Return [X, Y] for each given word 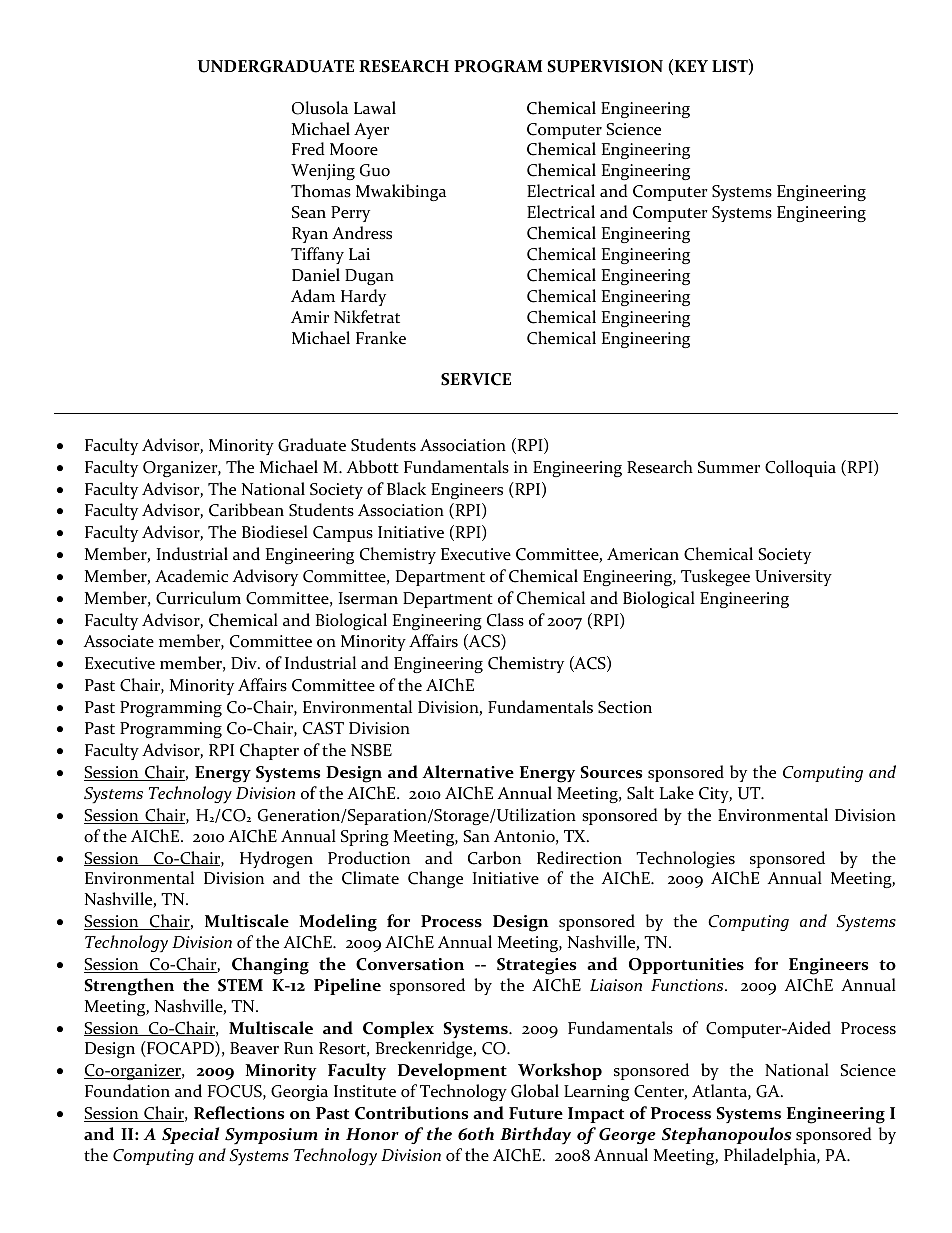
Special [190, 1135]
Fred [308, 149]
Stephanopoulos [726, 1135]
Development [452, 1071]
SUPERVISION [605, 66]
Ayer [371, 131]
